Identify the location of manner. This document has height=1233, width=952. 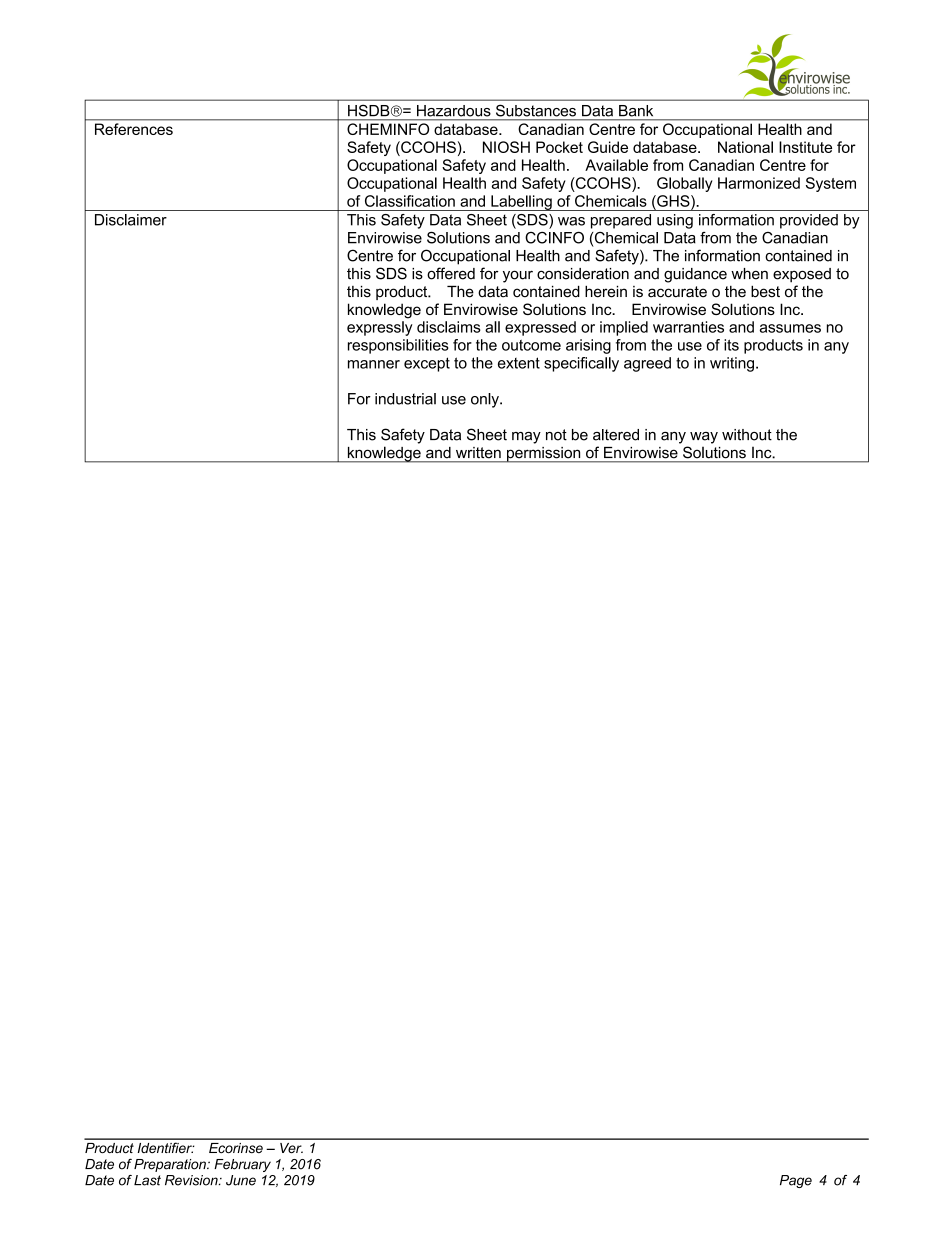
(374, 364).
